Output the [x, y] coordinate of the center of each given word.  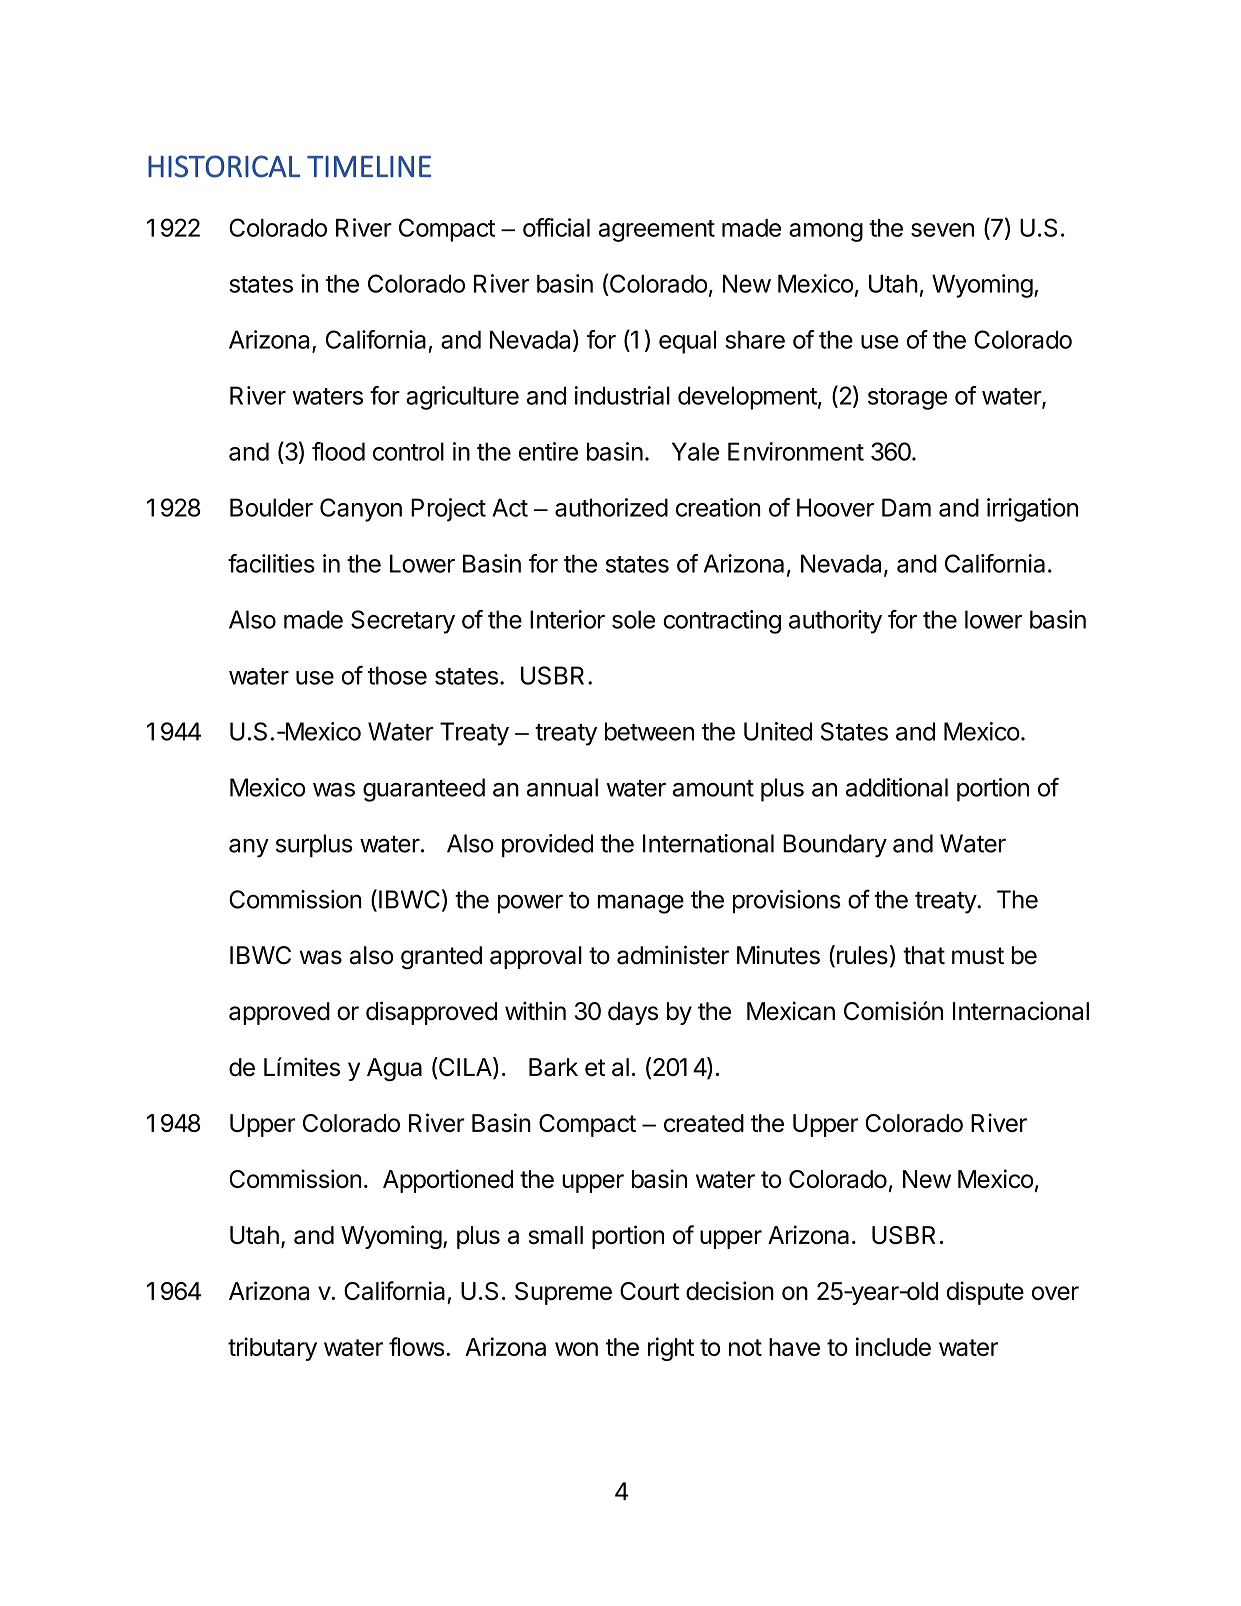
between [649, 731]
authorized [611, 507]
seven [942, 230]
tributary [272, 1349]
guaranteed [424, 790]
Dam [906, 507]
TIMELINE [369, 166]
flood [338, 451]
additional [897, 787]
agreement [657, 231]
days [633, 1013]
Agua [394, 1069]
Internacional [1021, 1011]
